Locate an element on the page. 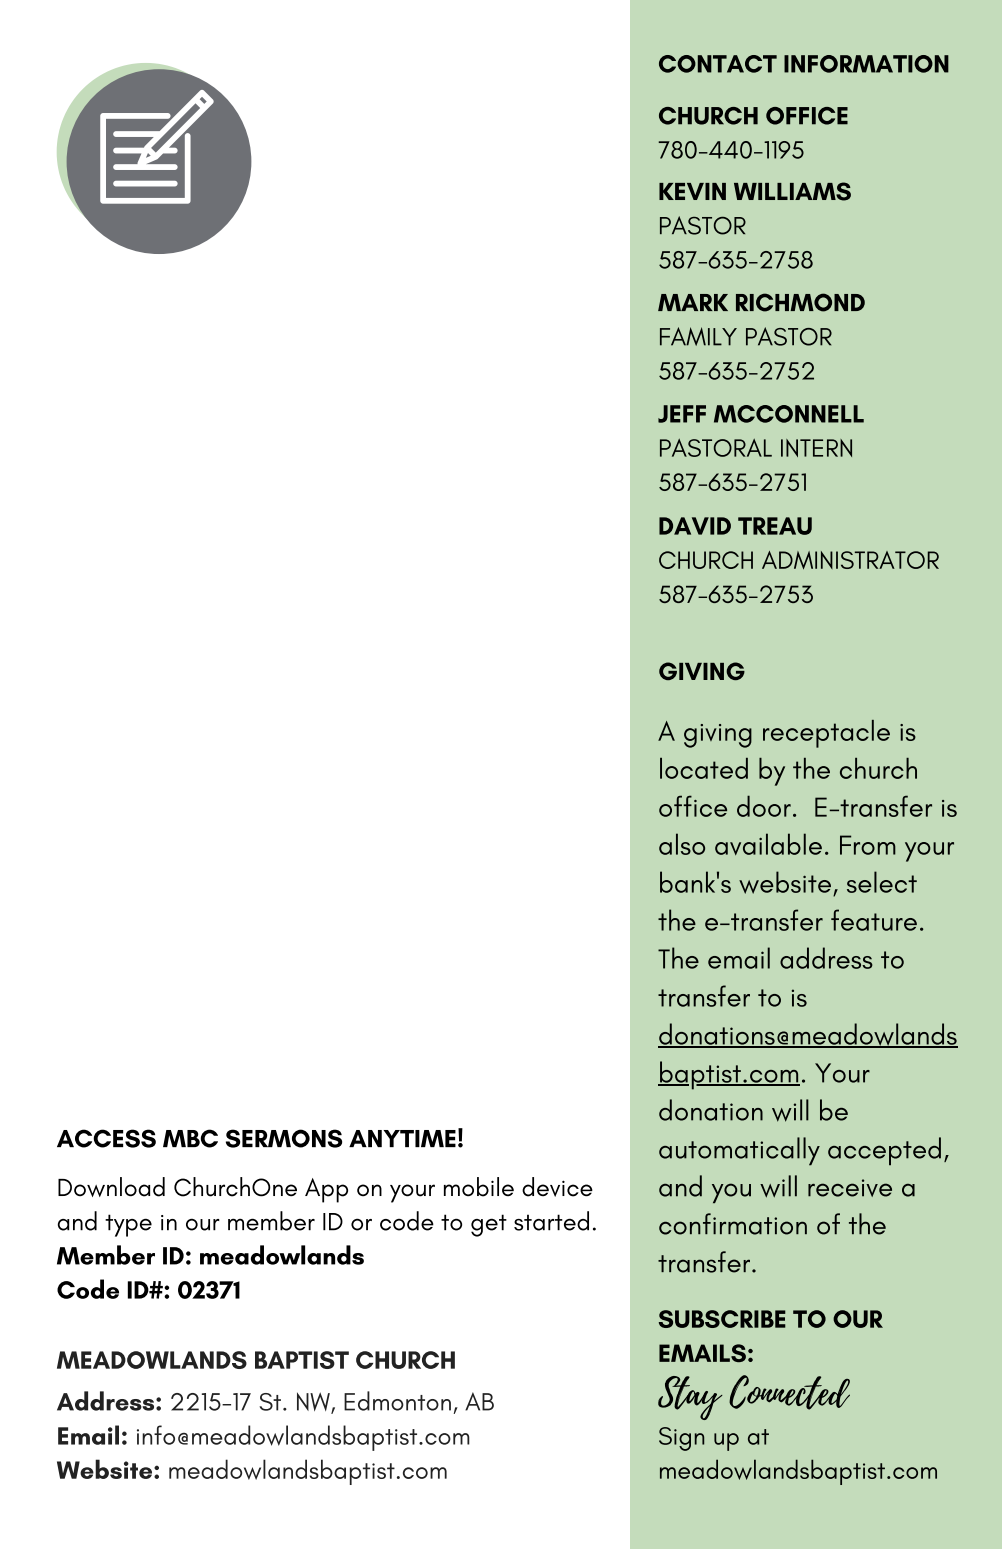 The width and height of the page is (1002, 1549). Sign is located at coordinates (681, 1439).
